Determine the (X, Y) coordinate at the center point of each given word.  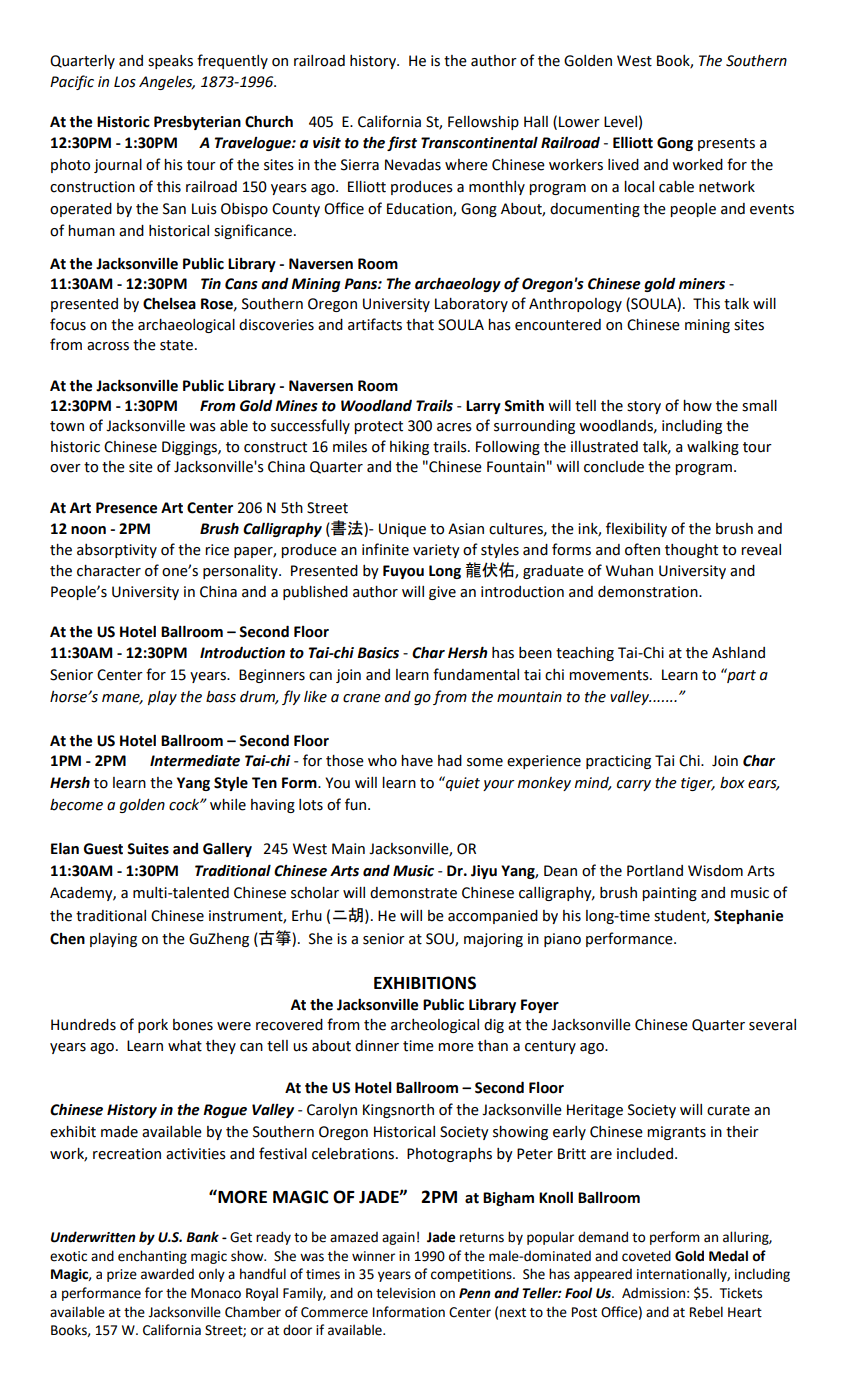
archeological (435, 1026)
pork (153, 1026)
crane (362, 698)
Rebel (706, 1312)
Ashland (738, 653)
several (772, 1025)
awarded (167, 1274)
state (176, 345)
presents (726, 144)
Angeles (167, 83)
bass (221, 697)
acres (454, 427)
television (405, 1293)
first (402, 143)
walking (713, 448)
